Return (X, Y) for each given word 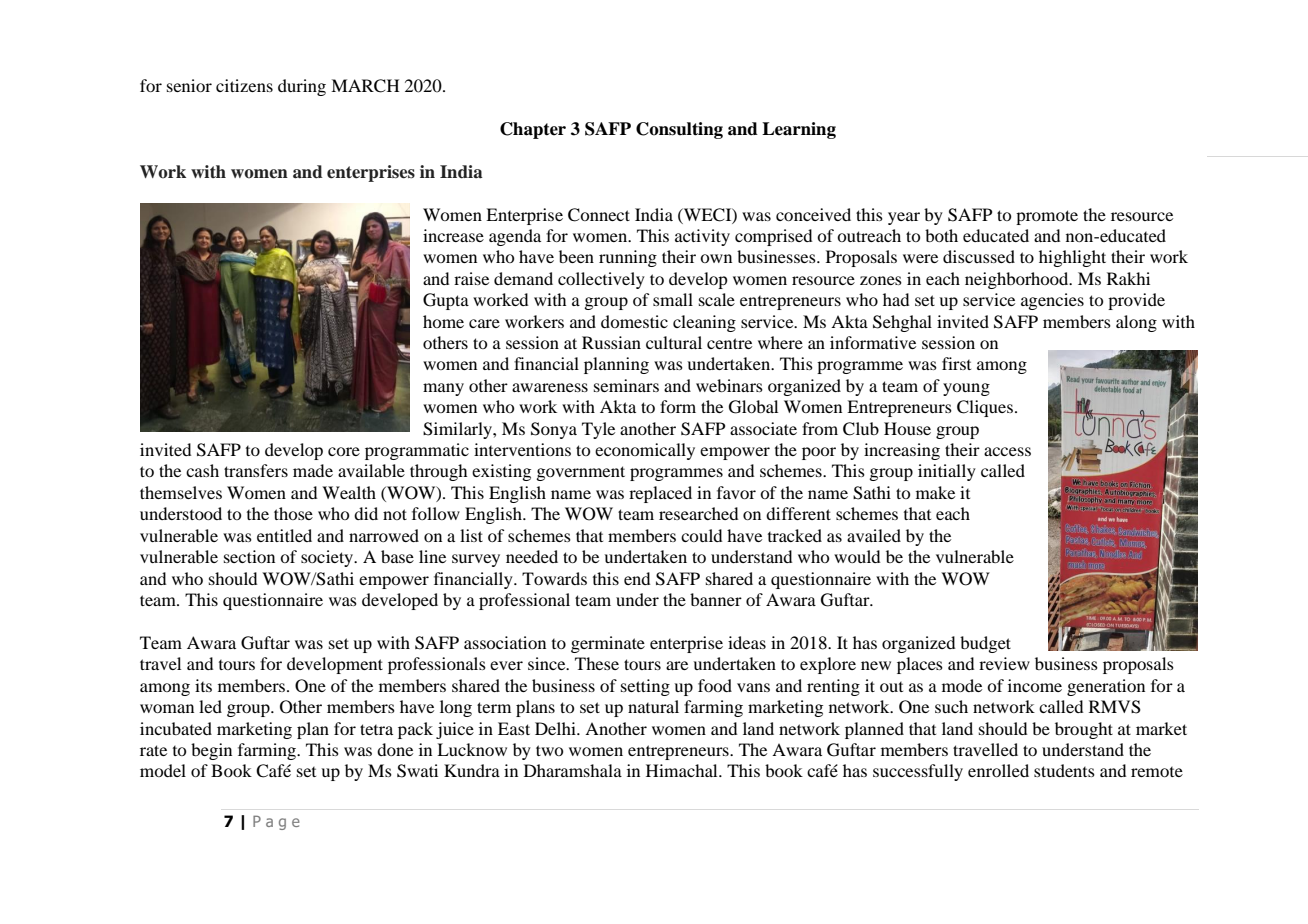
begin (211, 751)
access (1007, 451)
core (344, 451)
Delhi (556, 728)
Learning (799, 130)
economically (645, 451)
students (1064, 770)
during (302, 87)
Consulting (679, 130)
